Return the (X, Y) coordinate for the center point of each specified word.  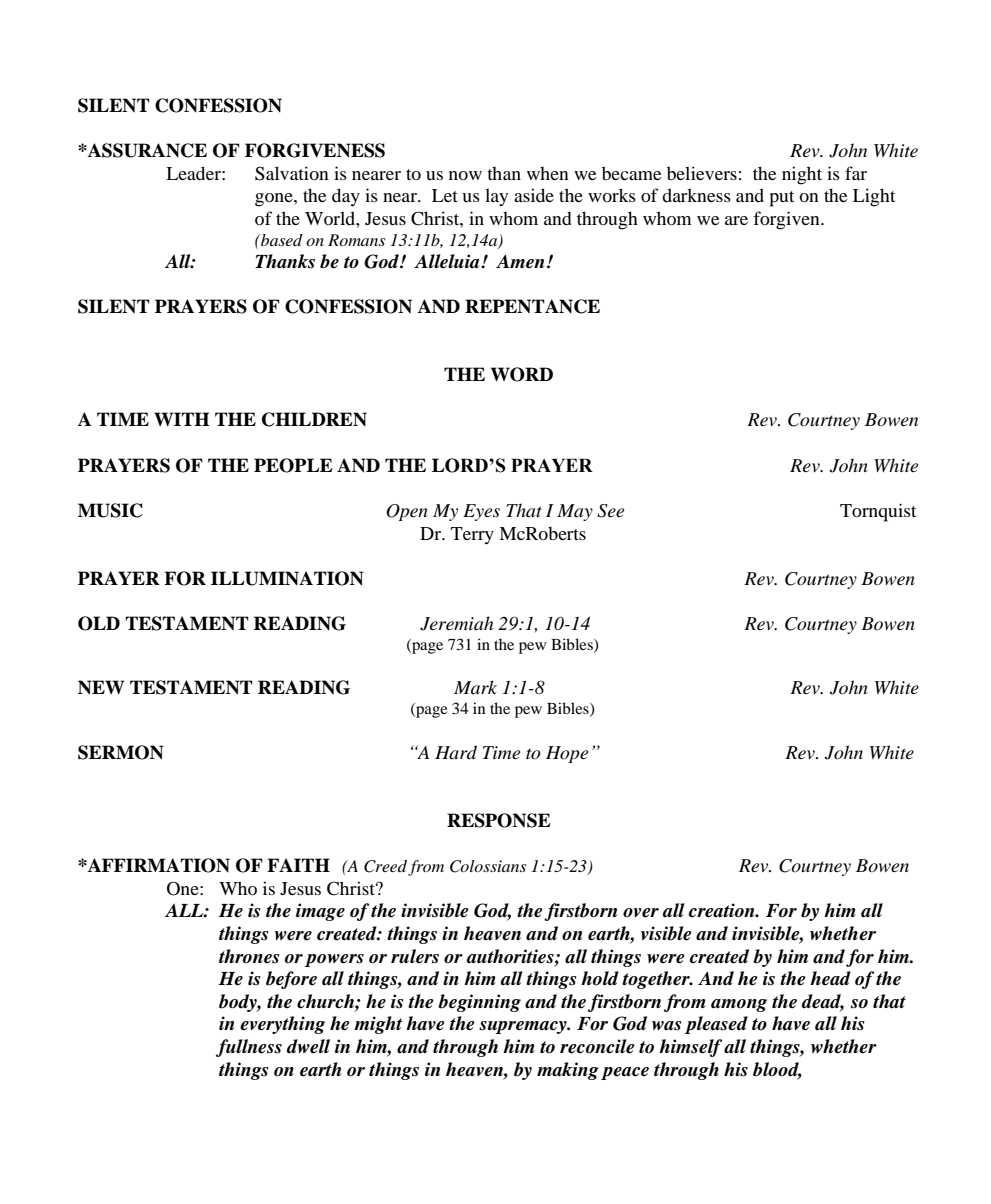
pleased (716, 1025)
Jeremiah (456, 623)
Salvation (292, 173)
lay (496, 197)
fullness (249, 1048)
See (610, 511)
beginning (479, 1003)
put (782, 199)
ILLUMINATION (287, 578)
